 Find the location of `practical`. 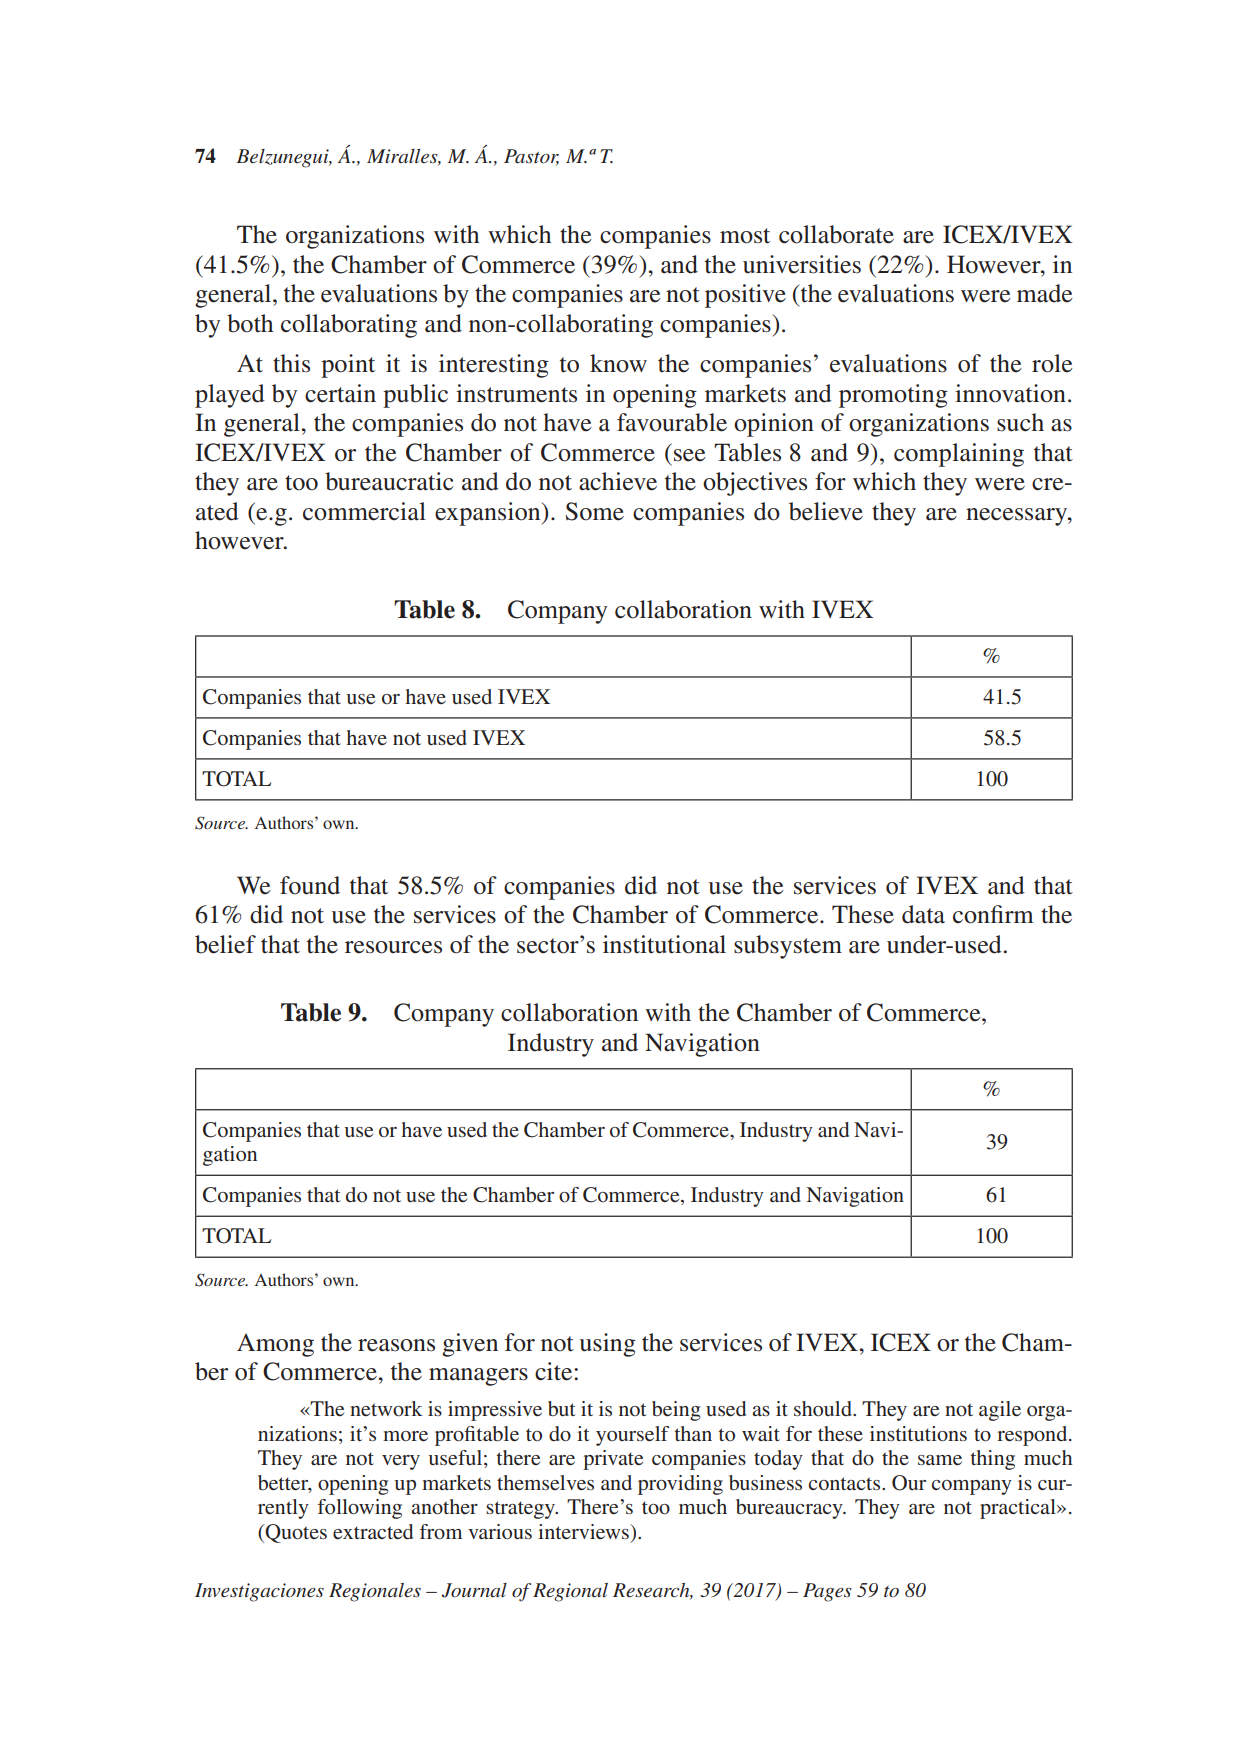

practical is located at coordinates (1019, 1509).
